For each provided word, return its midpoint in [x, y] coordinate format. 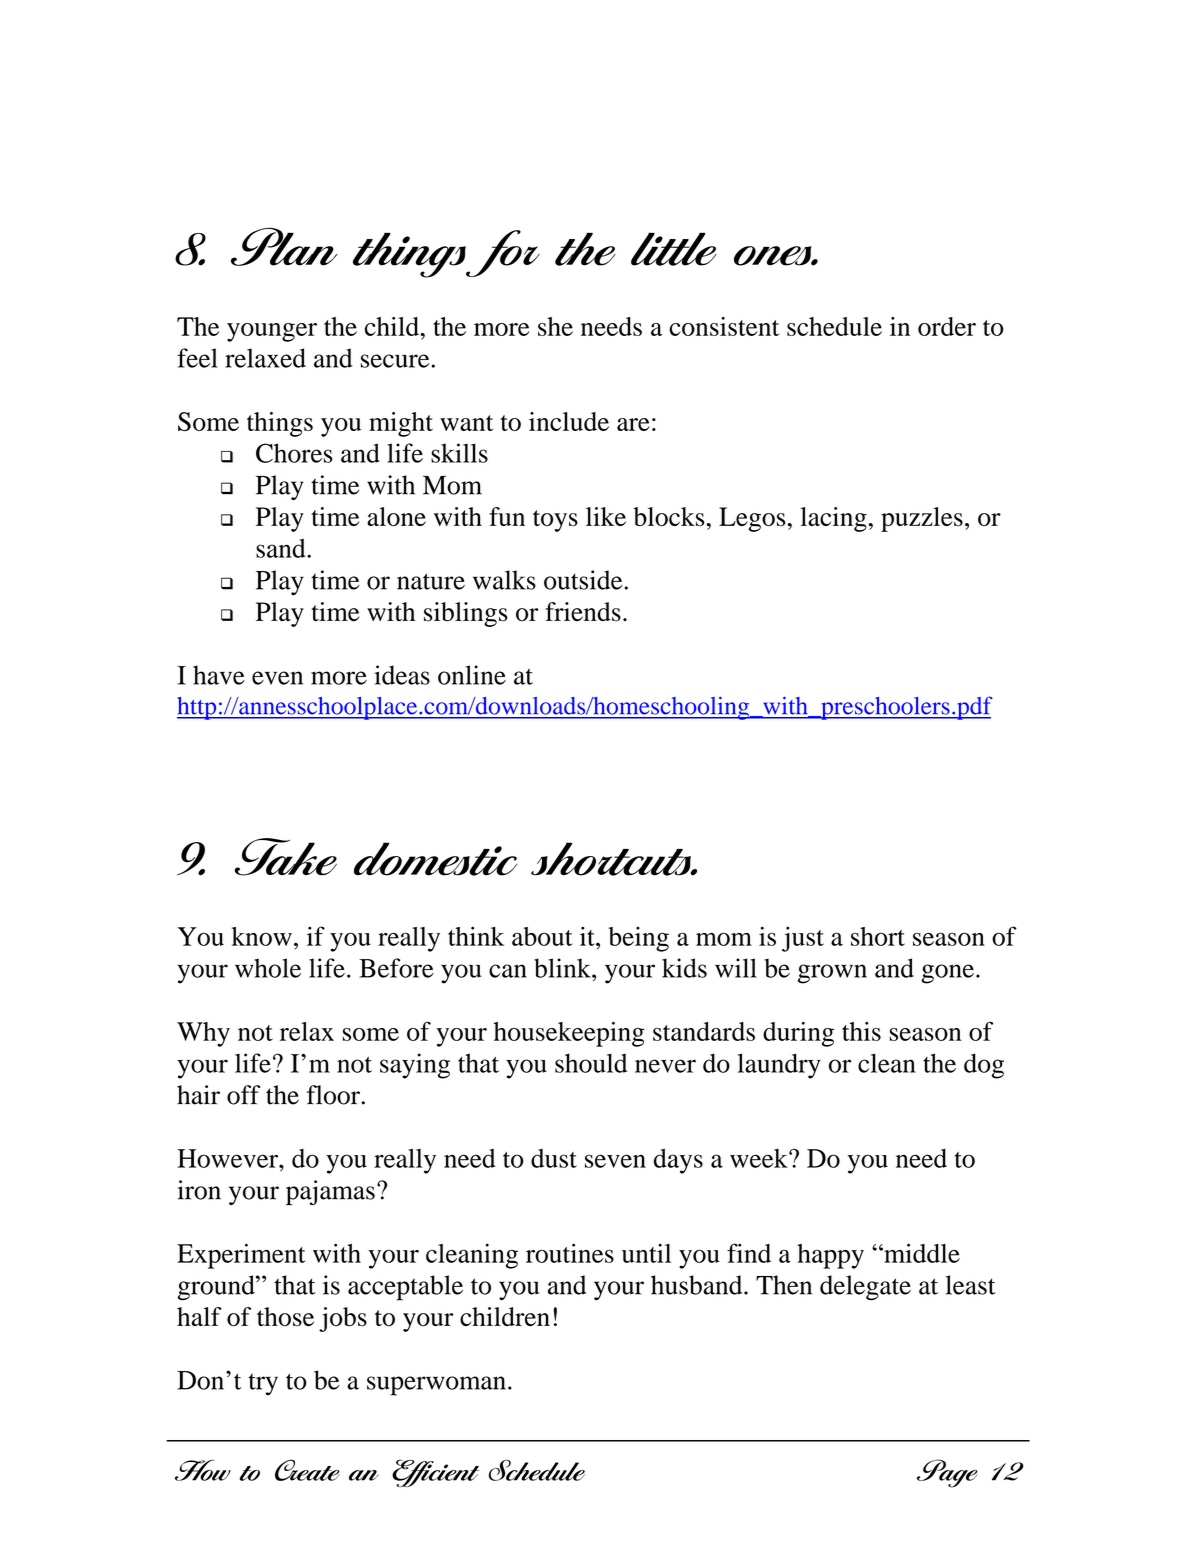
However [228, 1158]
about [542, 936]
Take [286, 857]
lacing [833, 519]
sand [282, 548]
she [555, 326]
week [760, 1158]
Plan [284, 247]
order [947, 326]
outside [583, 580]
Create [307, 1470]
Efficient [435, 1473]
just [803, 939]
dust [554, 1158]
